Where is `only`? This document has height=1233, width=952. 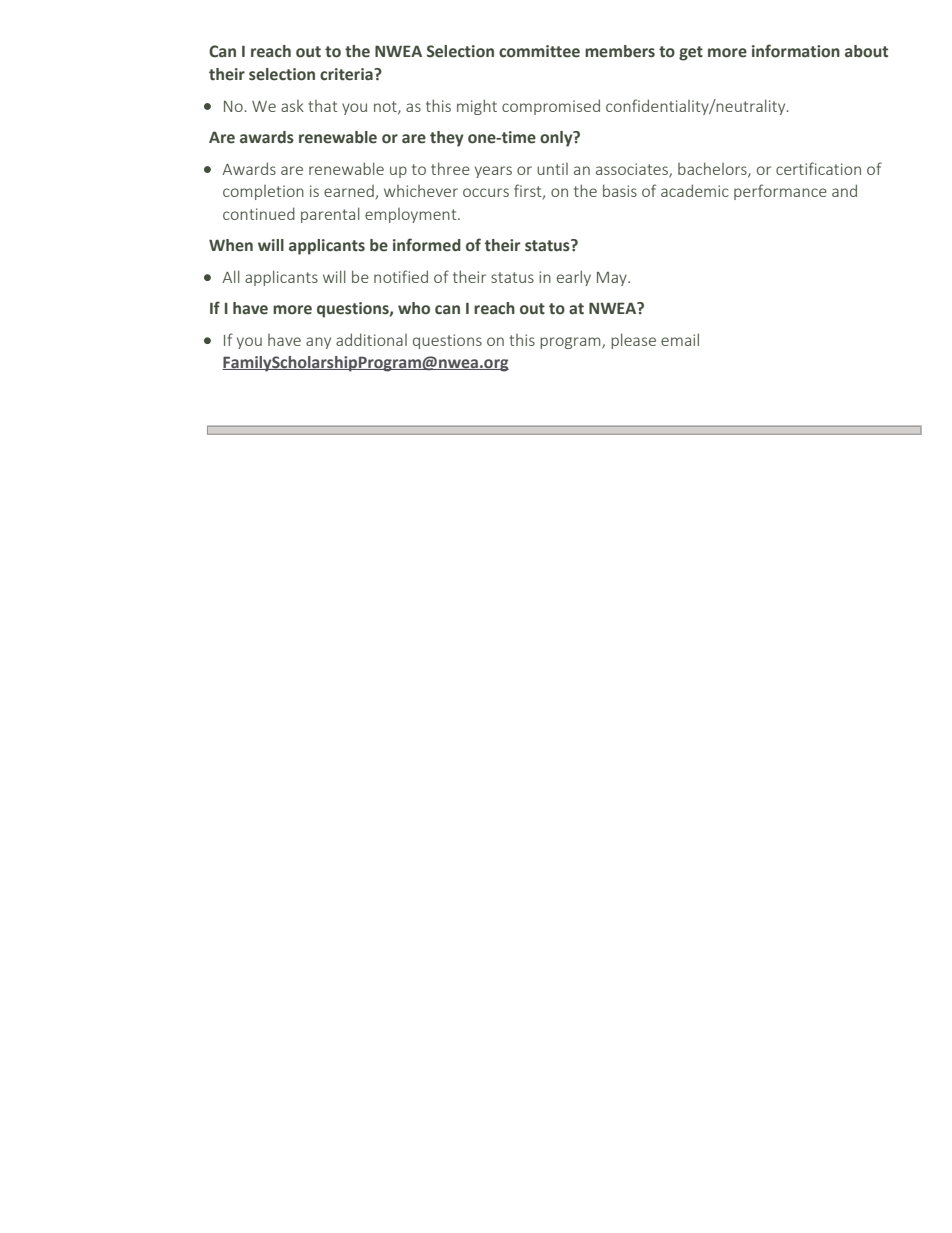
only is located at coordinates (557, 139).
